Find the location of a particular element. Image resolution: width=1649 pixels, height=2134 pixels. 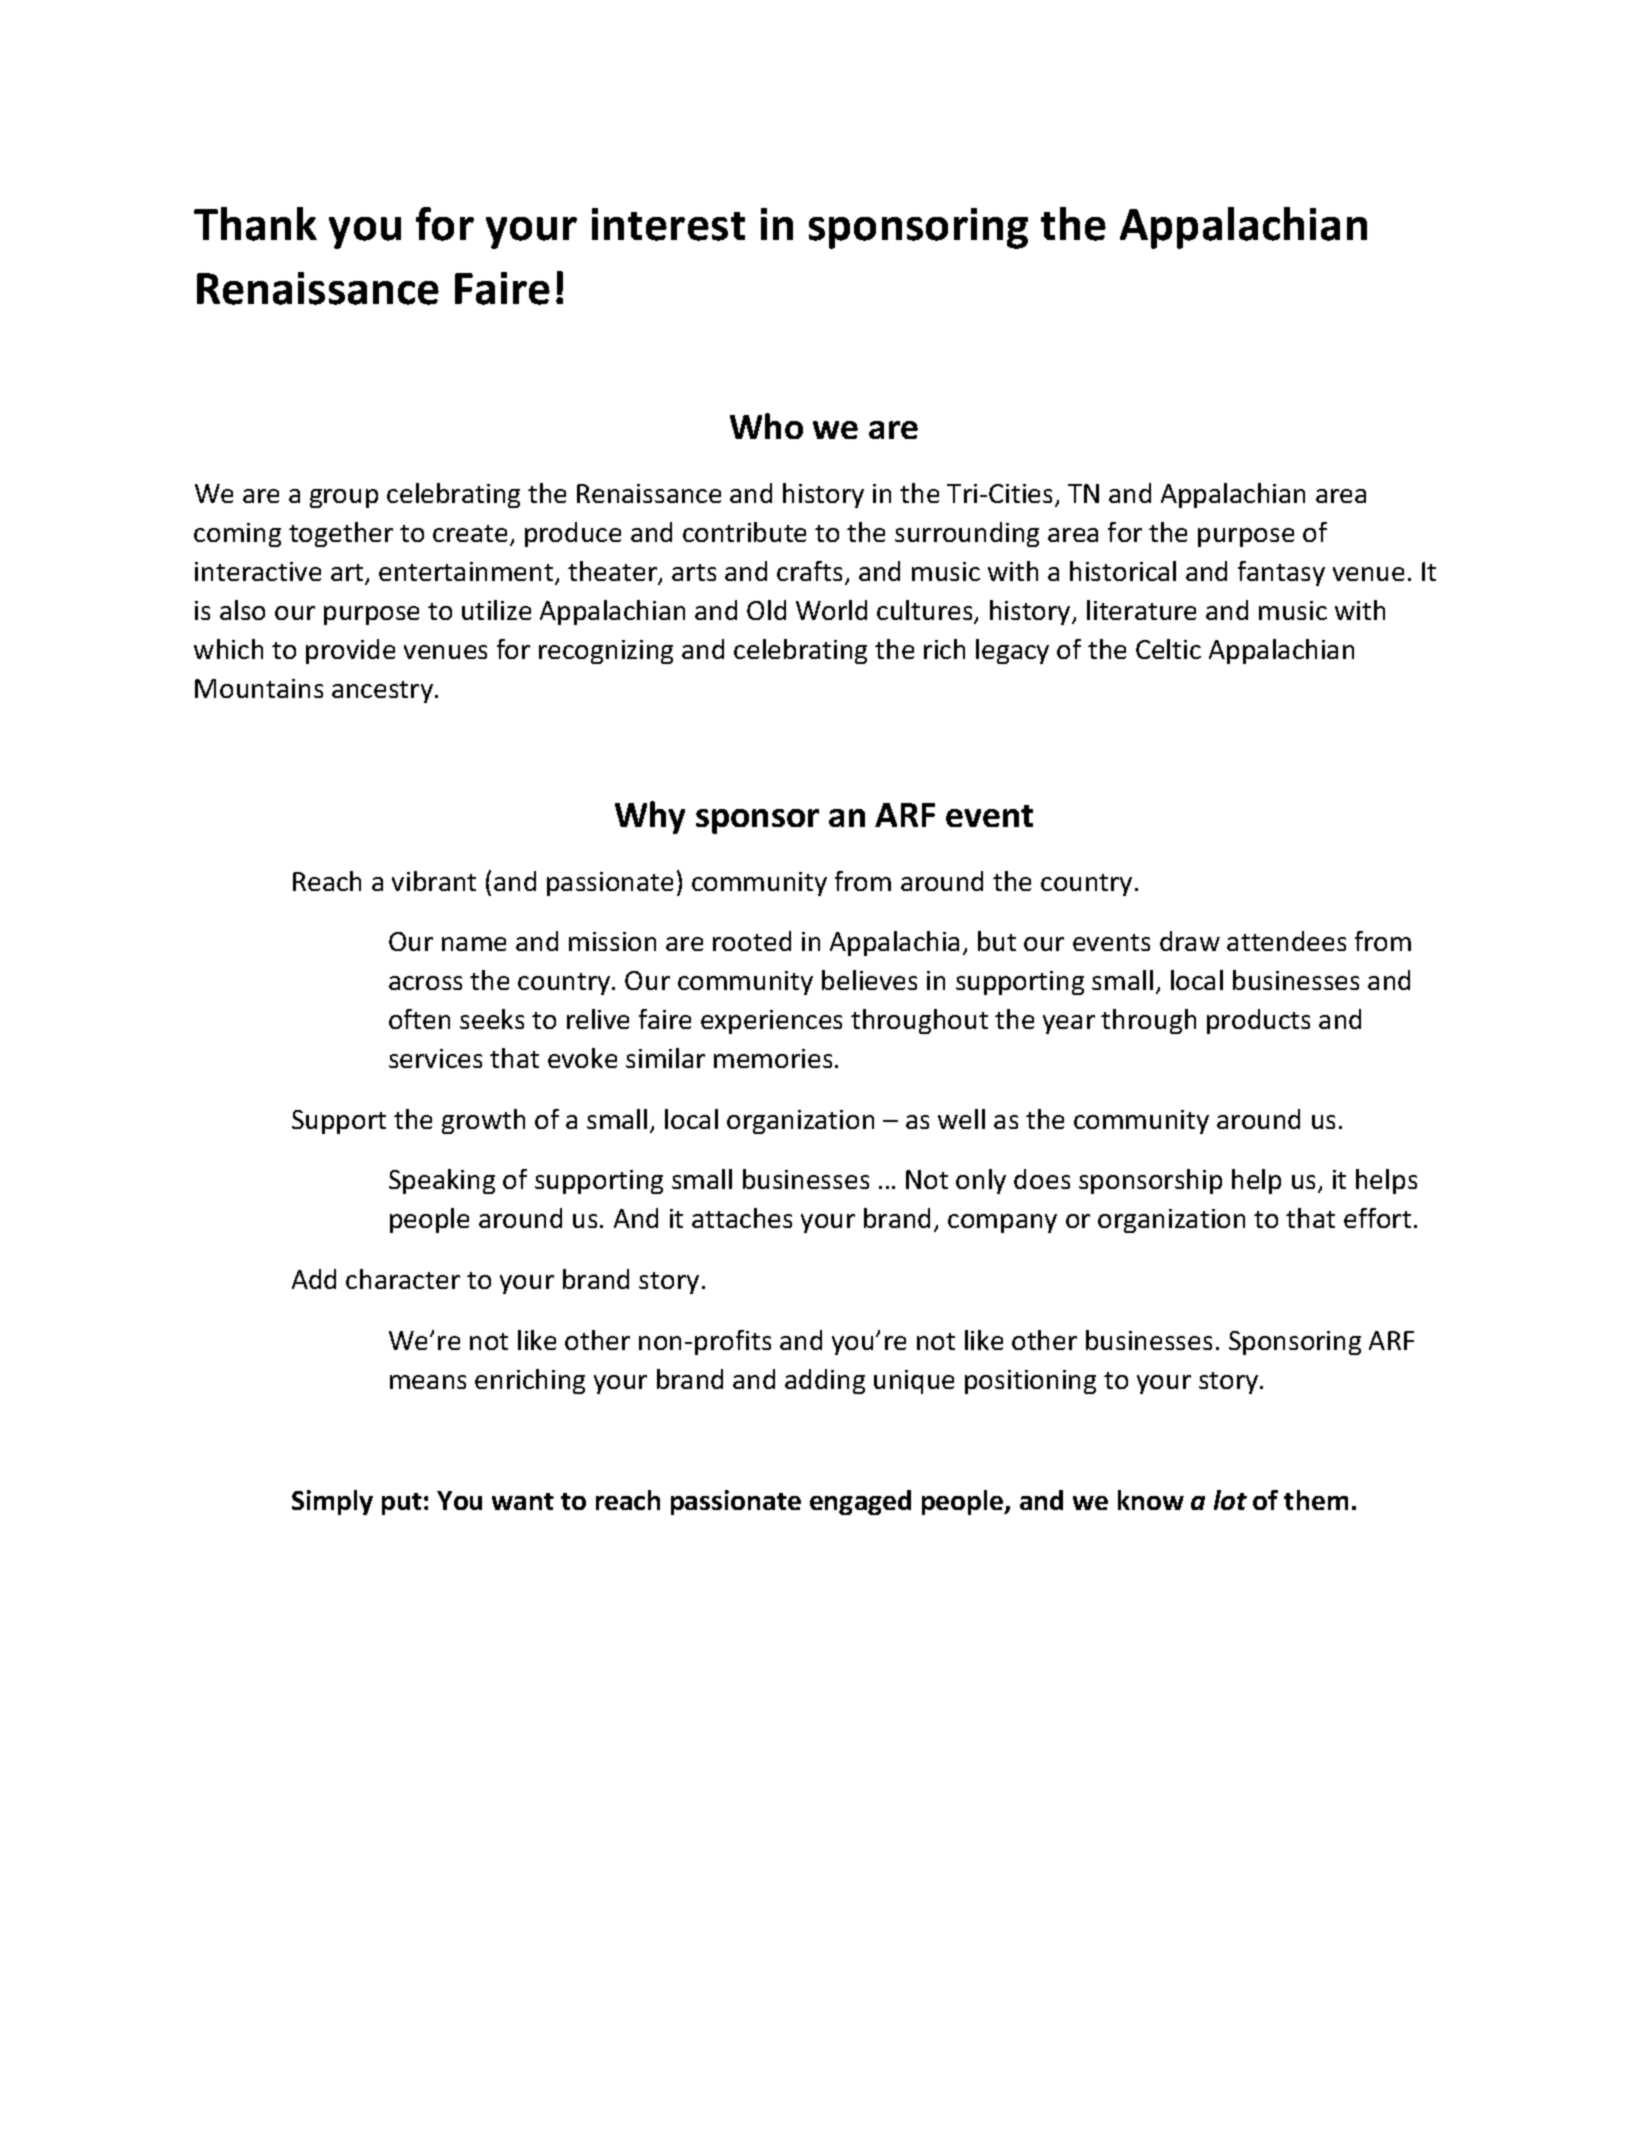

Simply is located at coordinates (332, 1502).
